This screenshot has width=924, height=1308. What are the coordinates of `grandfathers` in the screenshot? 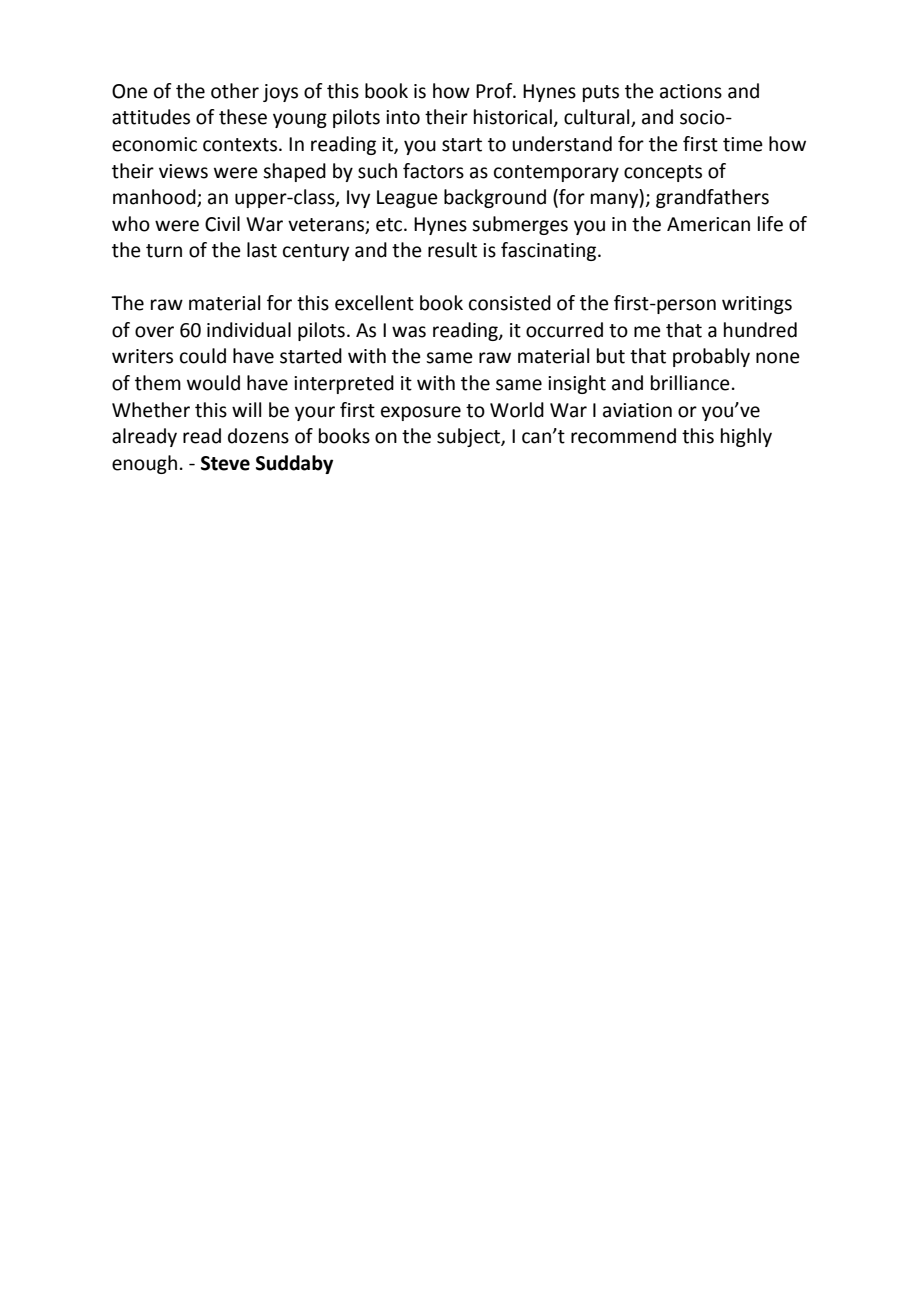 It's located at (712, 198).
